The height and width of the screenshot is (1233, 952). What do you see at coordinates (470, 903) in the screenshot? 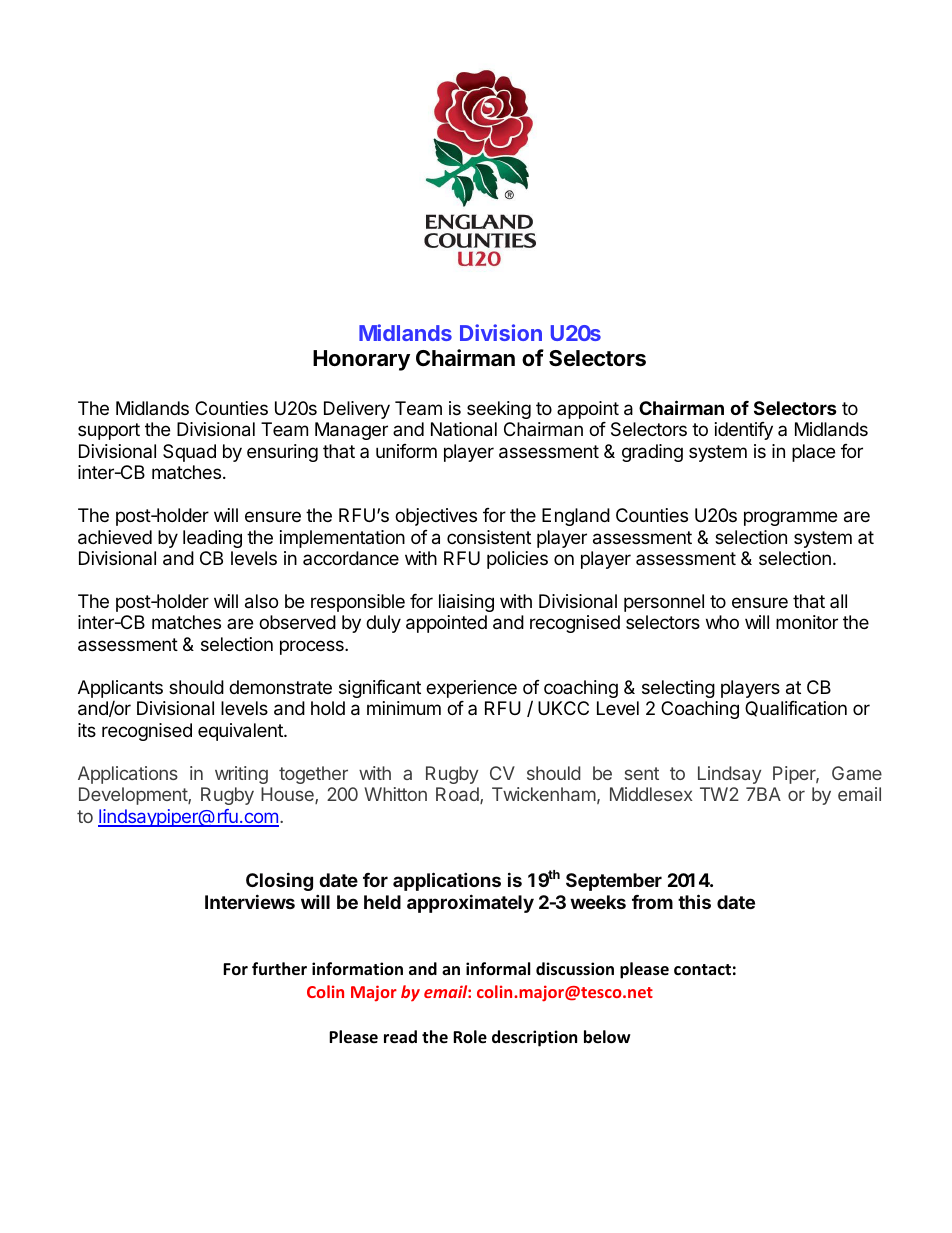
I see `approximately` at bounding box center [470, 903].
